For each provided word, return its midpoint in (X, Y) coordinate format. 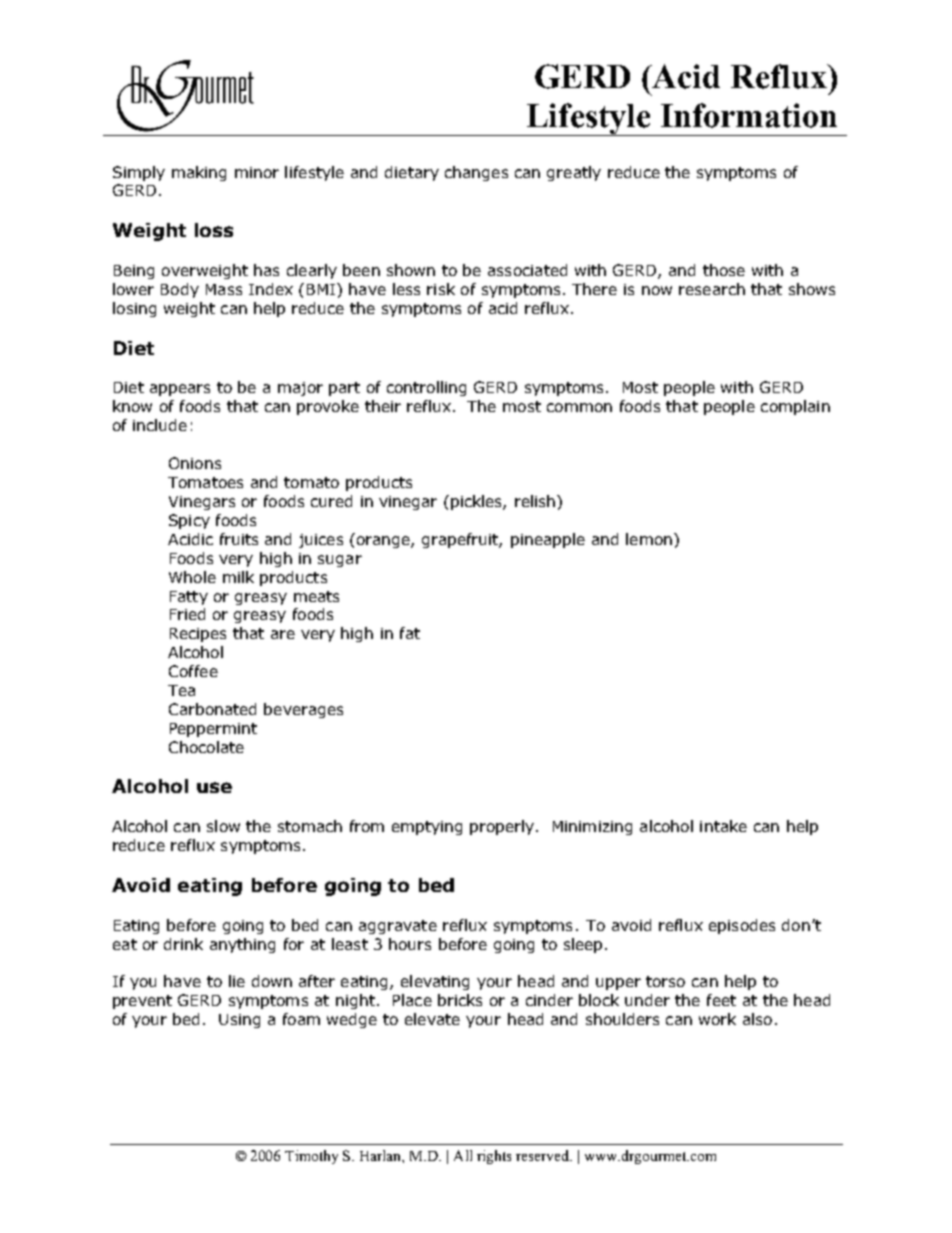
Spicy (189, 521)
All (463, 1155)
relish (535, 501)
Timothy (311, 1157)
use (214, 787)
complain (795, 407)
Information (749, 115)
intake (723, 826)
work (717, 1019)
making (199, 173)
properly (502, 827)
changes (476, 173)
